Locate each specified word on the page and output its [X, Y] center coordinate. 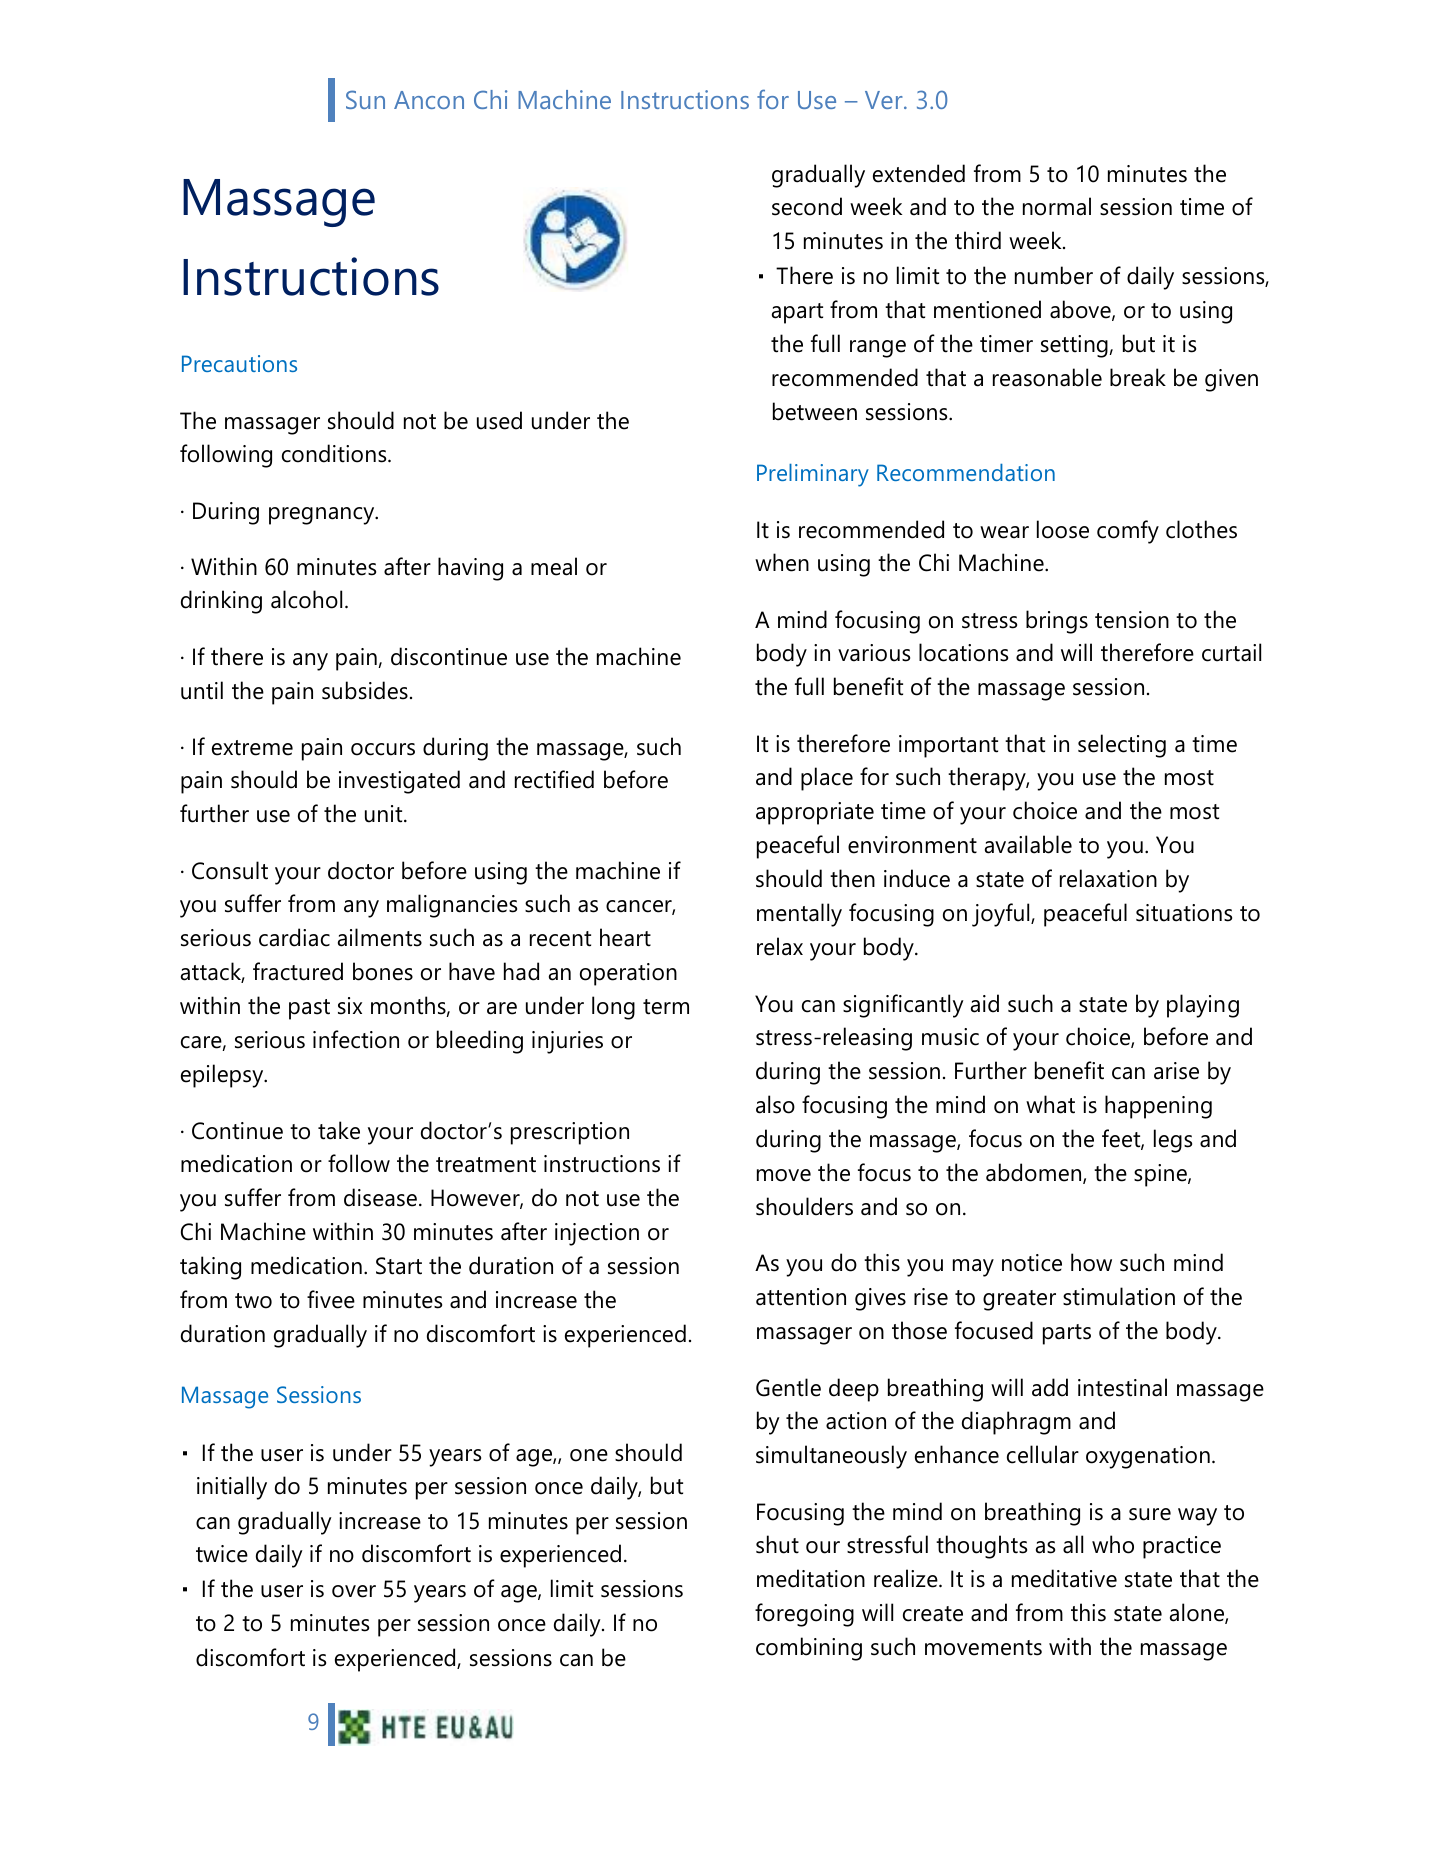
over [354, 1591]
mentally [799, 915]
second [807, 206]
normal [1057, 206]
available [1028, 844]
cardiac [294, 937]
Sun [365, 99]
